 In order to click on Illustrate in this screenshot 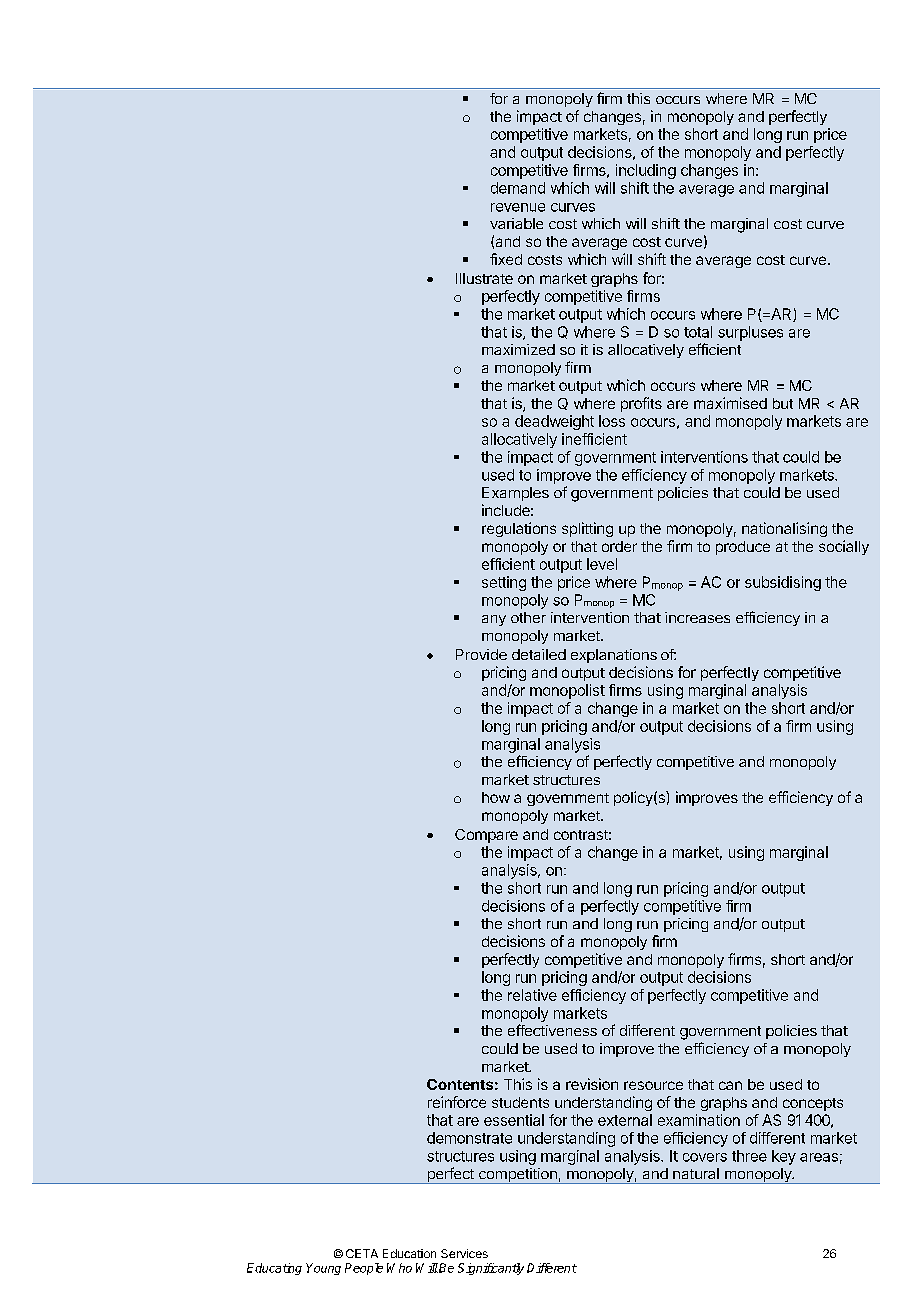, I will do `click(484, 278)`.
